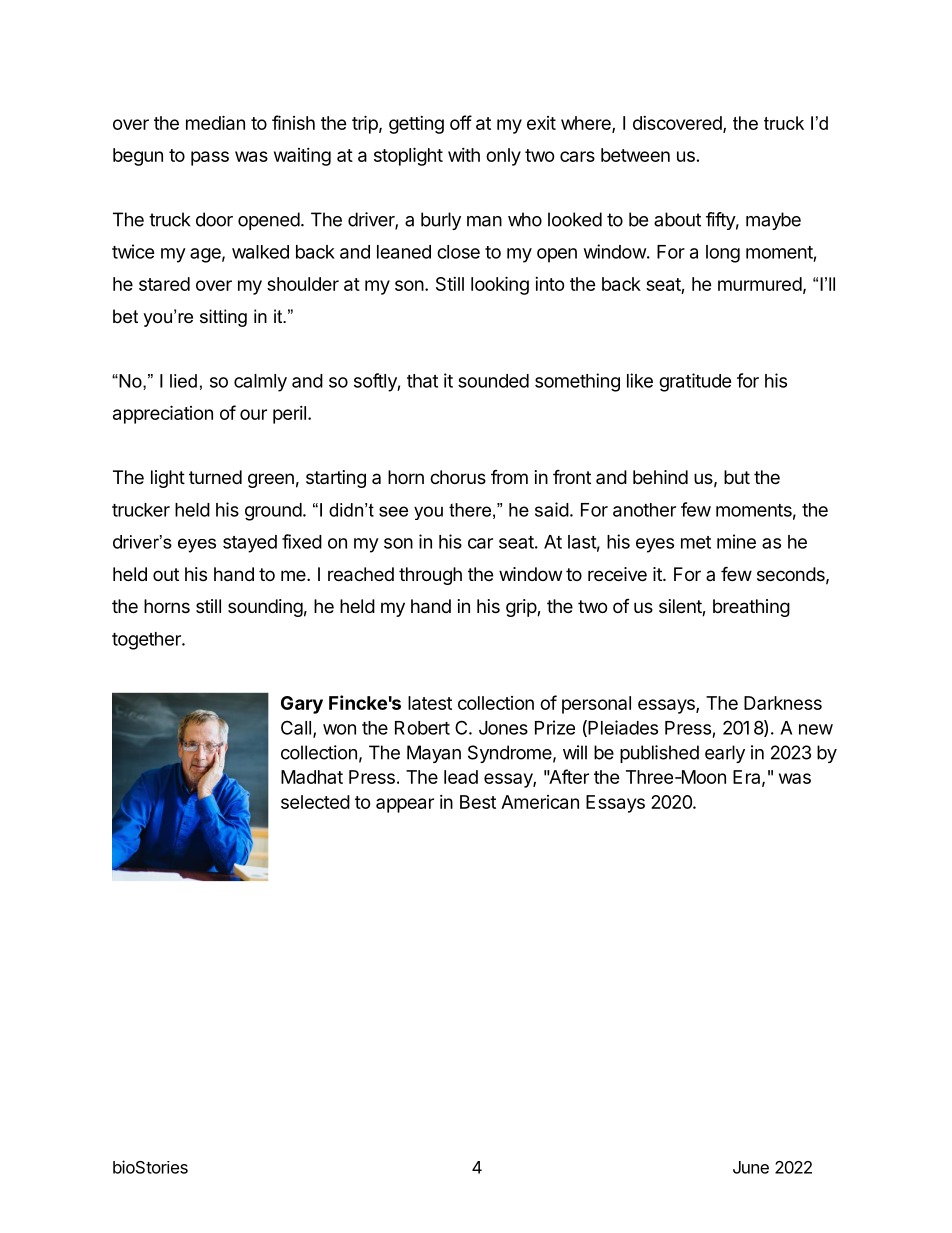 The width and height of the screenshot is (952, 1233). I want to click on pass, so click(210, 158).
